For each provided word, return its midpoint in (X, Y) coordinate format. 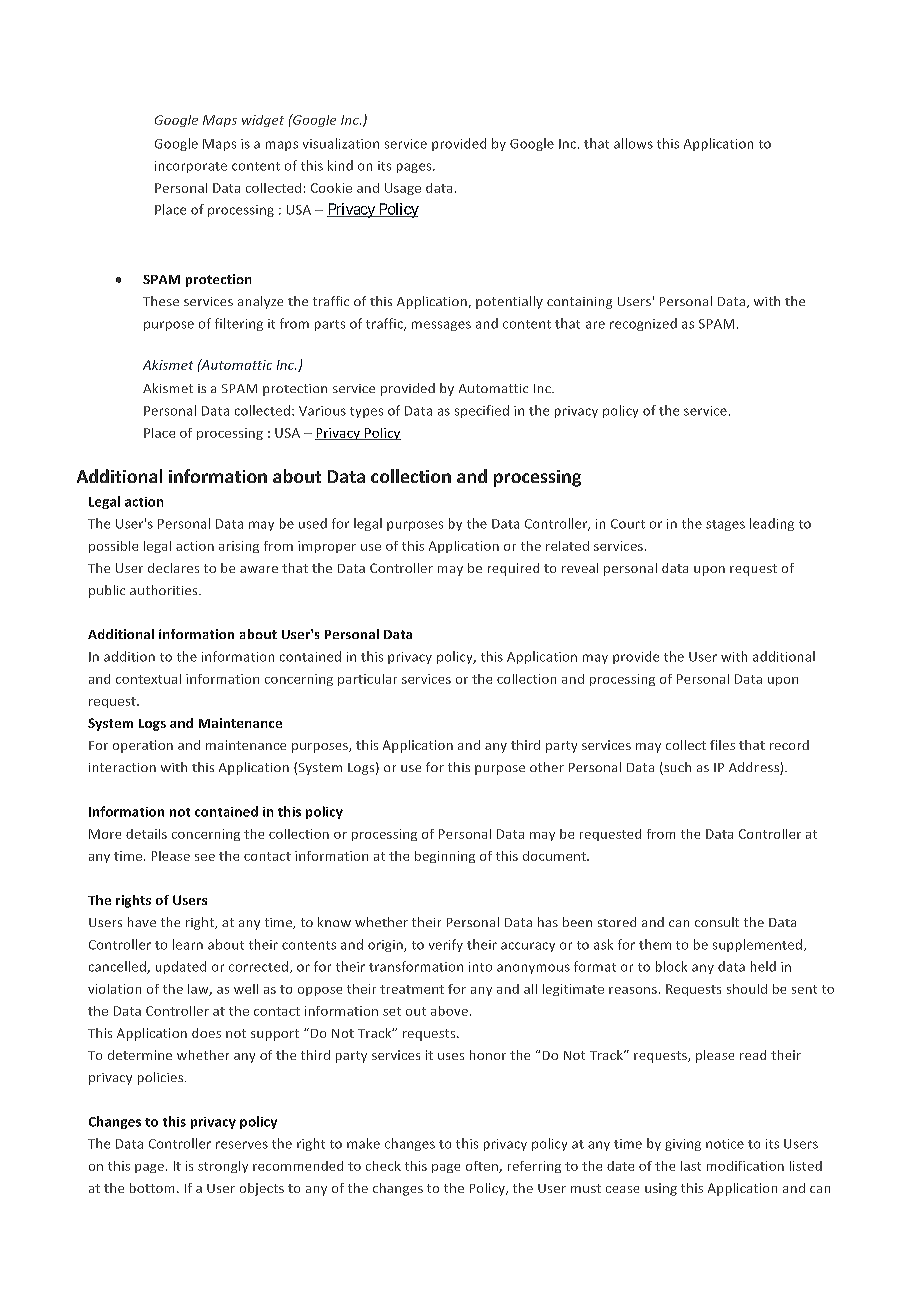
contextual (148, 679)
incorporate (191, 167)
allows (633, 143)
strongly (223, 1167)
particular (367, 680)
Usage (403, 189)
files (722, 745)
